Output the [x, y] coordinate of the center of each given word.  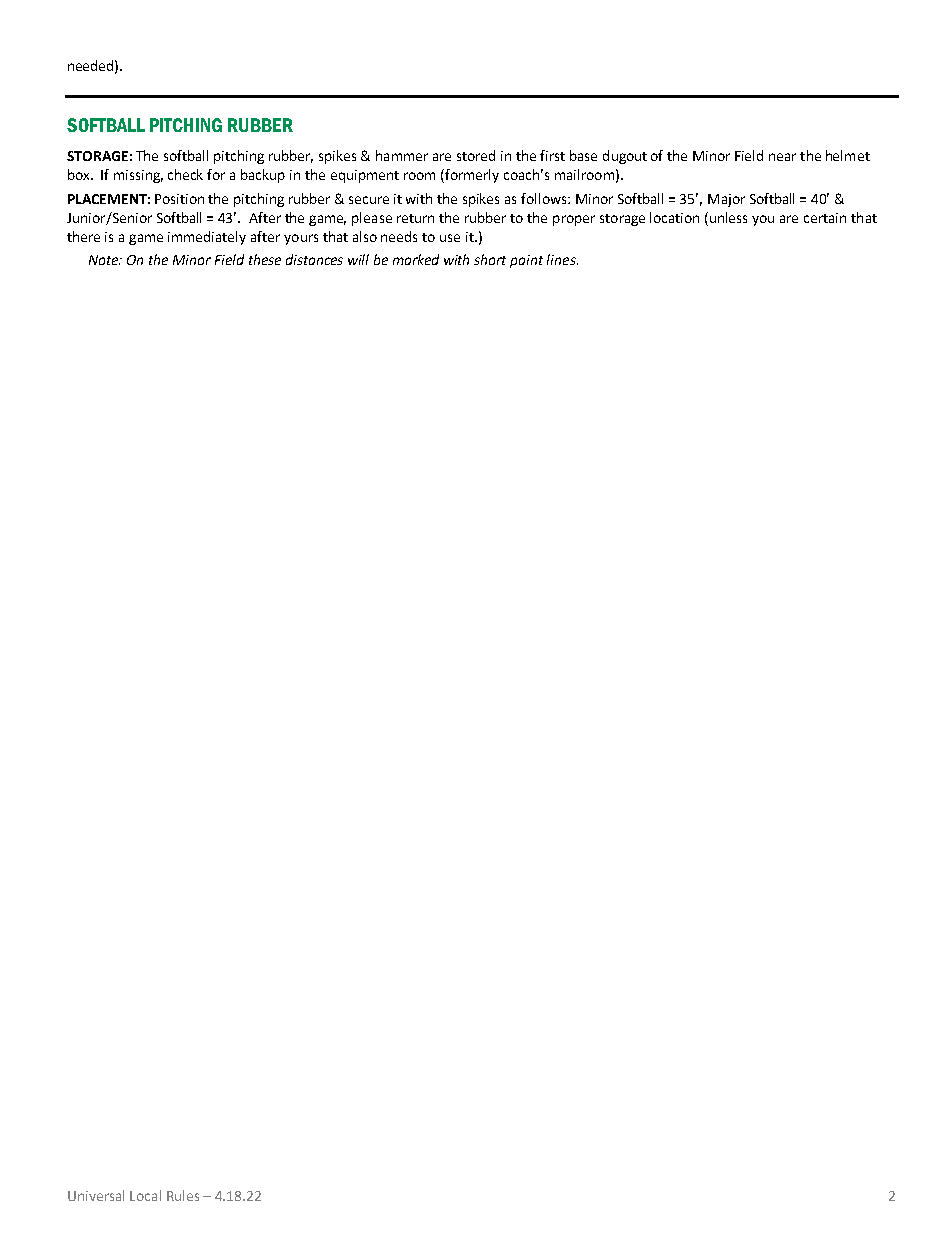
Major [726, 200]
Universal [96, 1195]
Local [145, 1195]
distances [314, 259]
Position [179, 199]
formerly [471, 176]
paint [526, 261]
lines [562, 259]
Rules [183, 1195]
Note [105, 260]
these [265, 259]
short [490, 259]
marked [416, 259]
